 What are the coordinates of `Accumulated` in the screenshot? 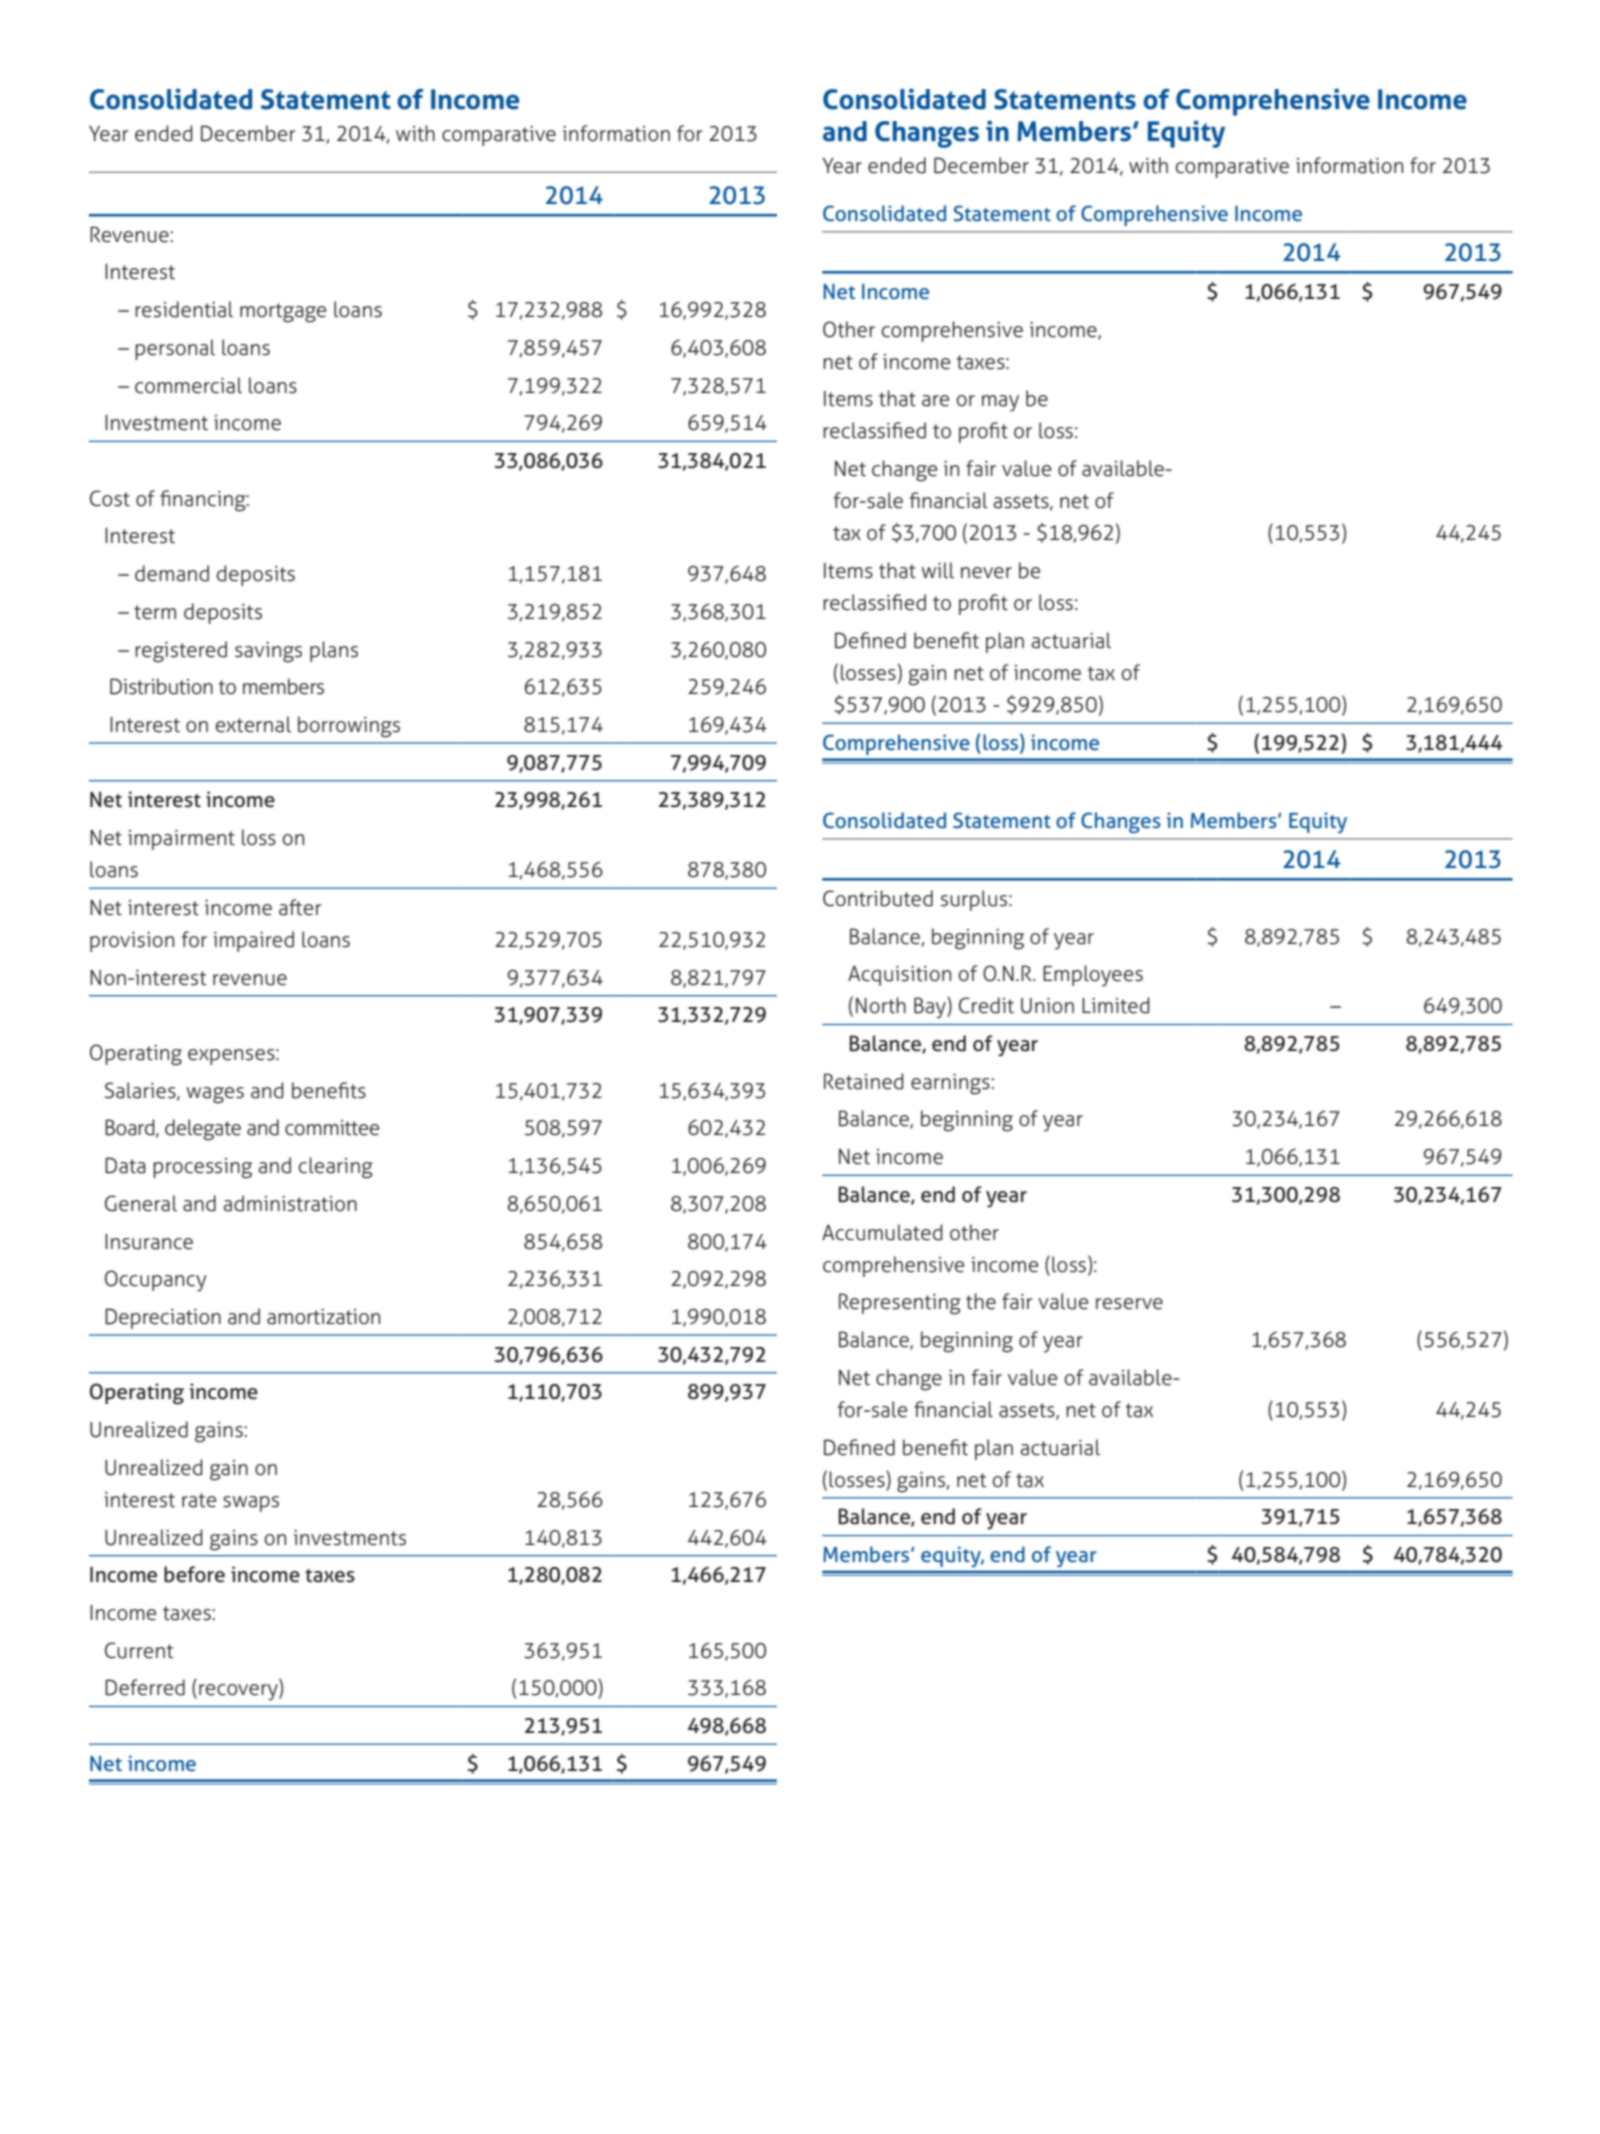 It's located at (882, 1232).
